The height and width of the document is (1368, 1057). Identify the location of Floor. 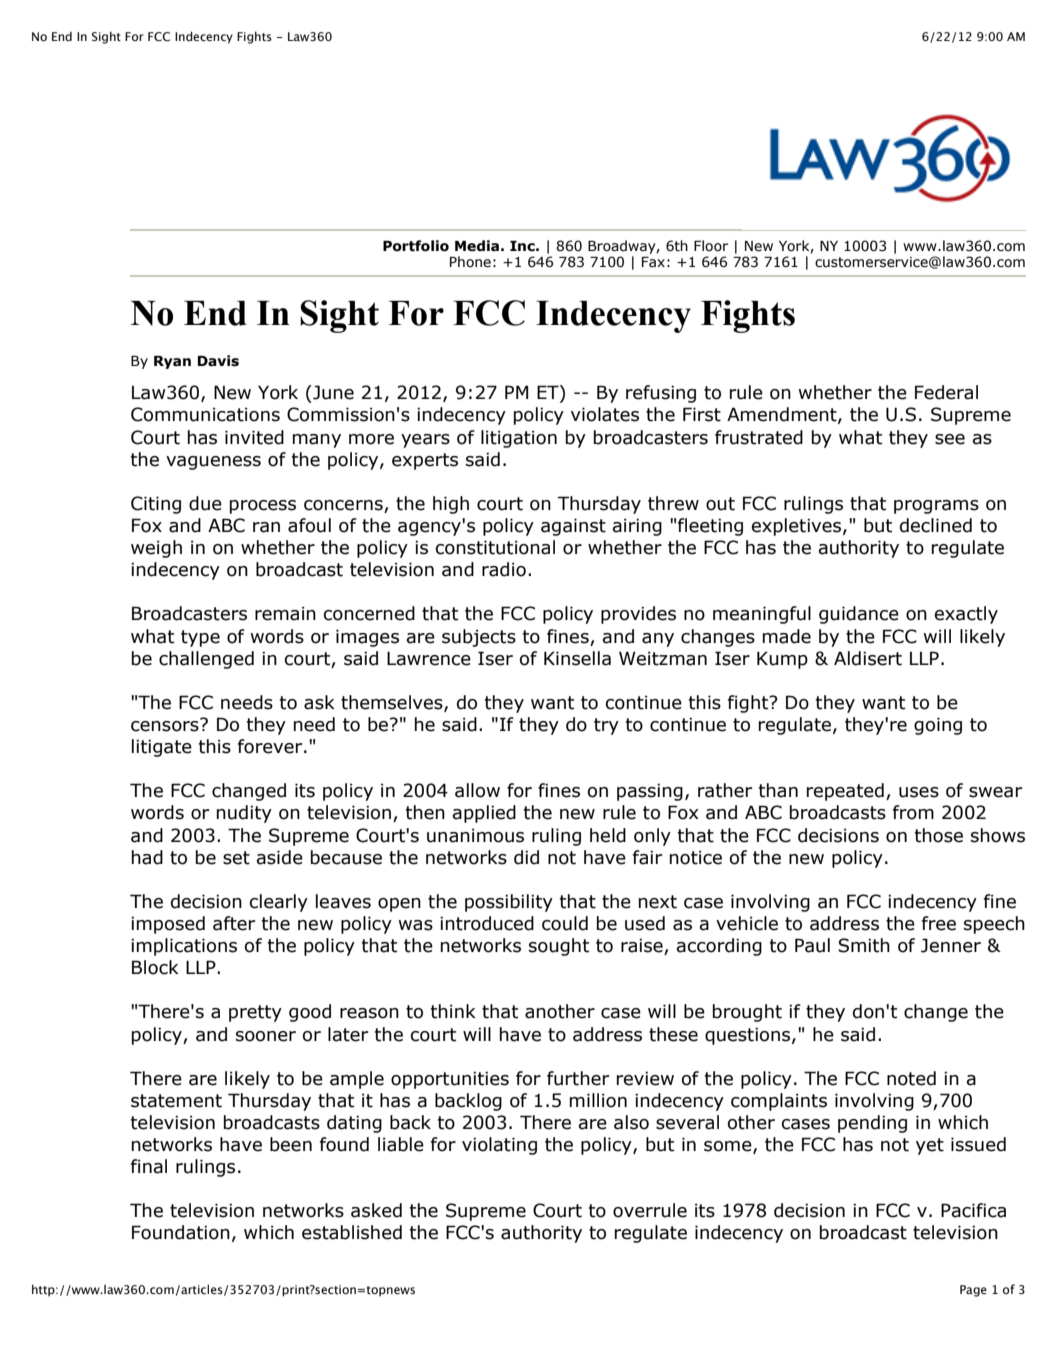
(711, 246).
